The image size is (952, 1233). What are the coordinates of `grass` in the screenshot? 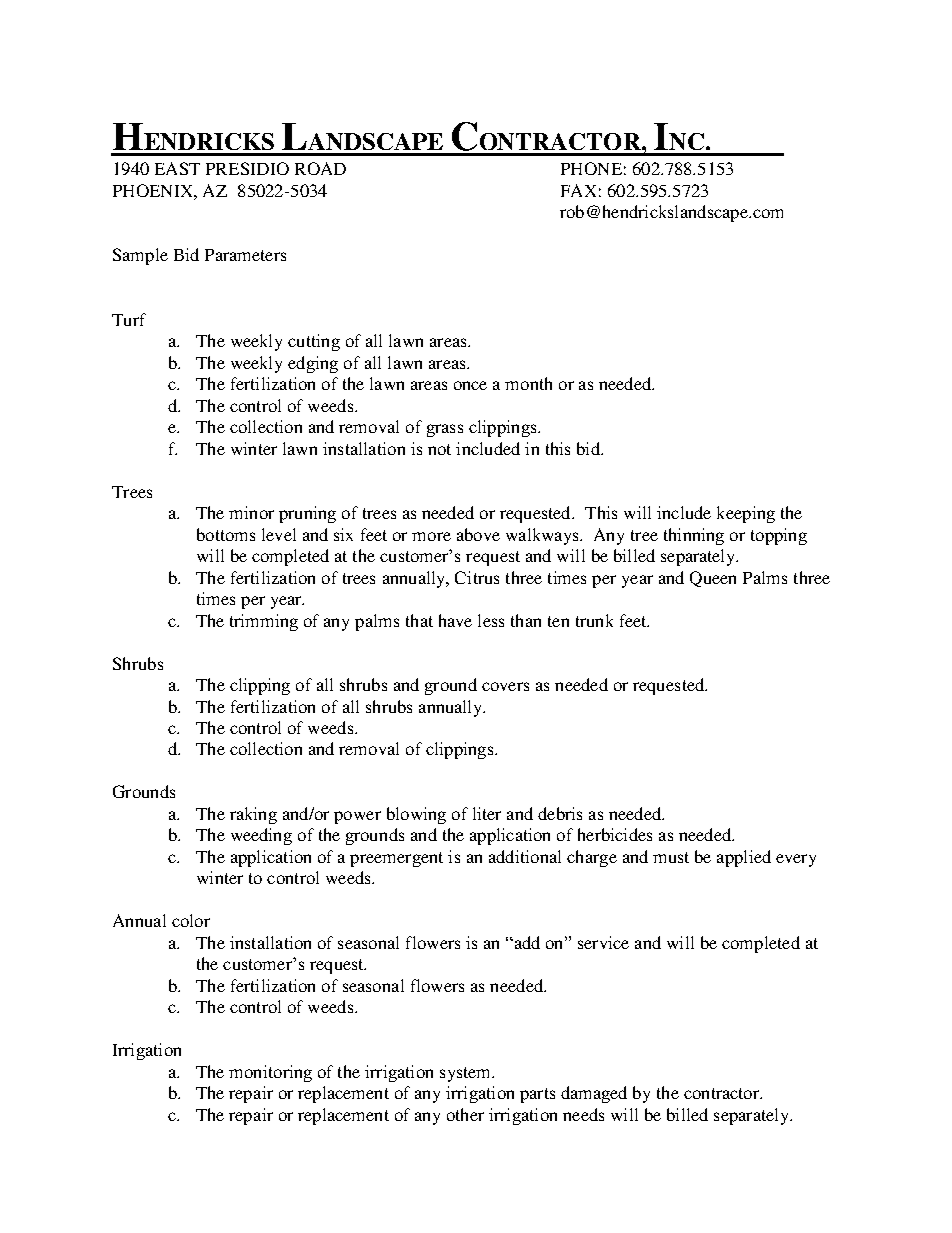 It's located at (445, 430).
